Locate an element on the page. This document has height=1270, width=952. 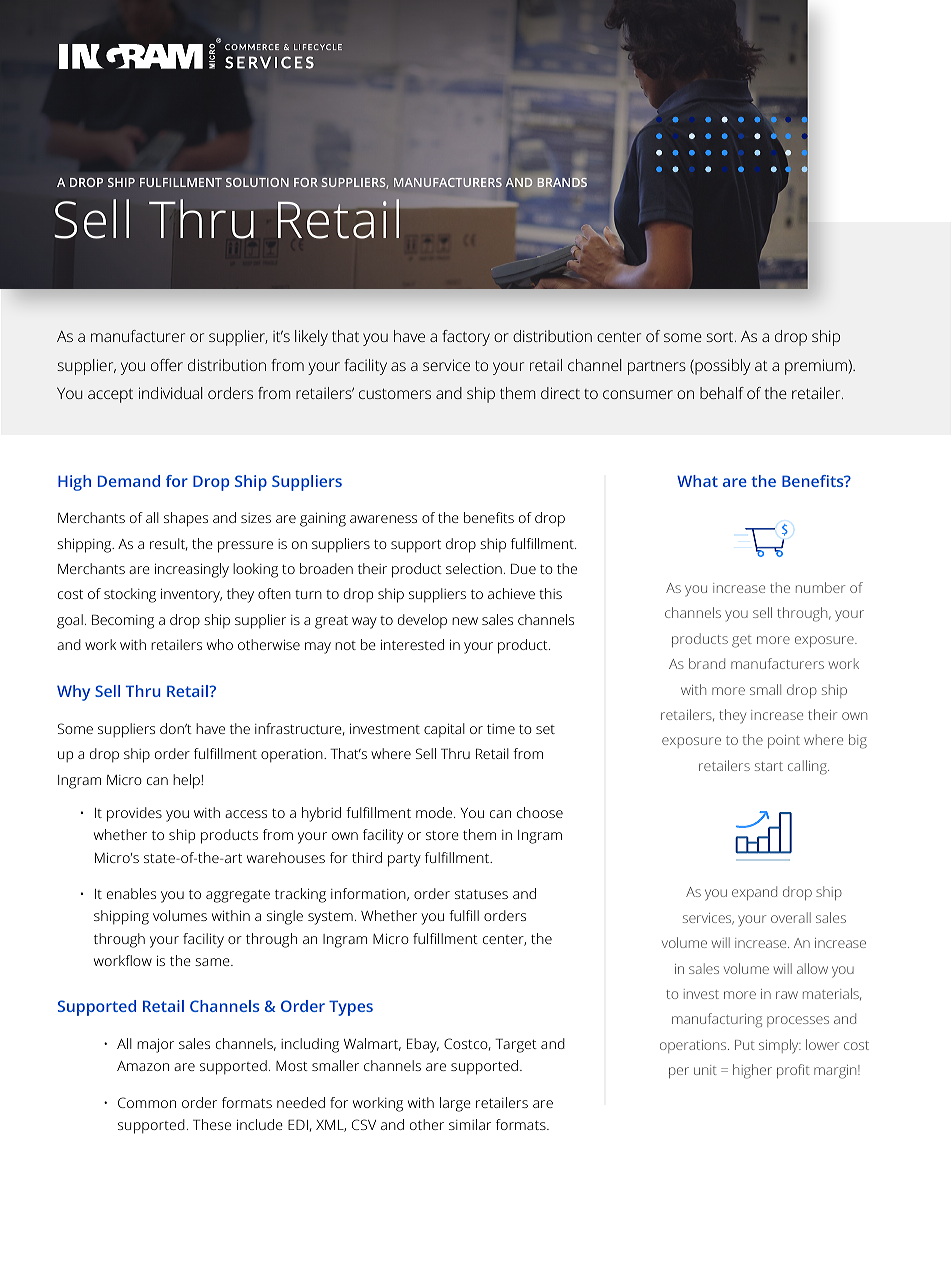
who is located at coordinates (220, 644).
